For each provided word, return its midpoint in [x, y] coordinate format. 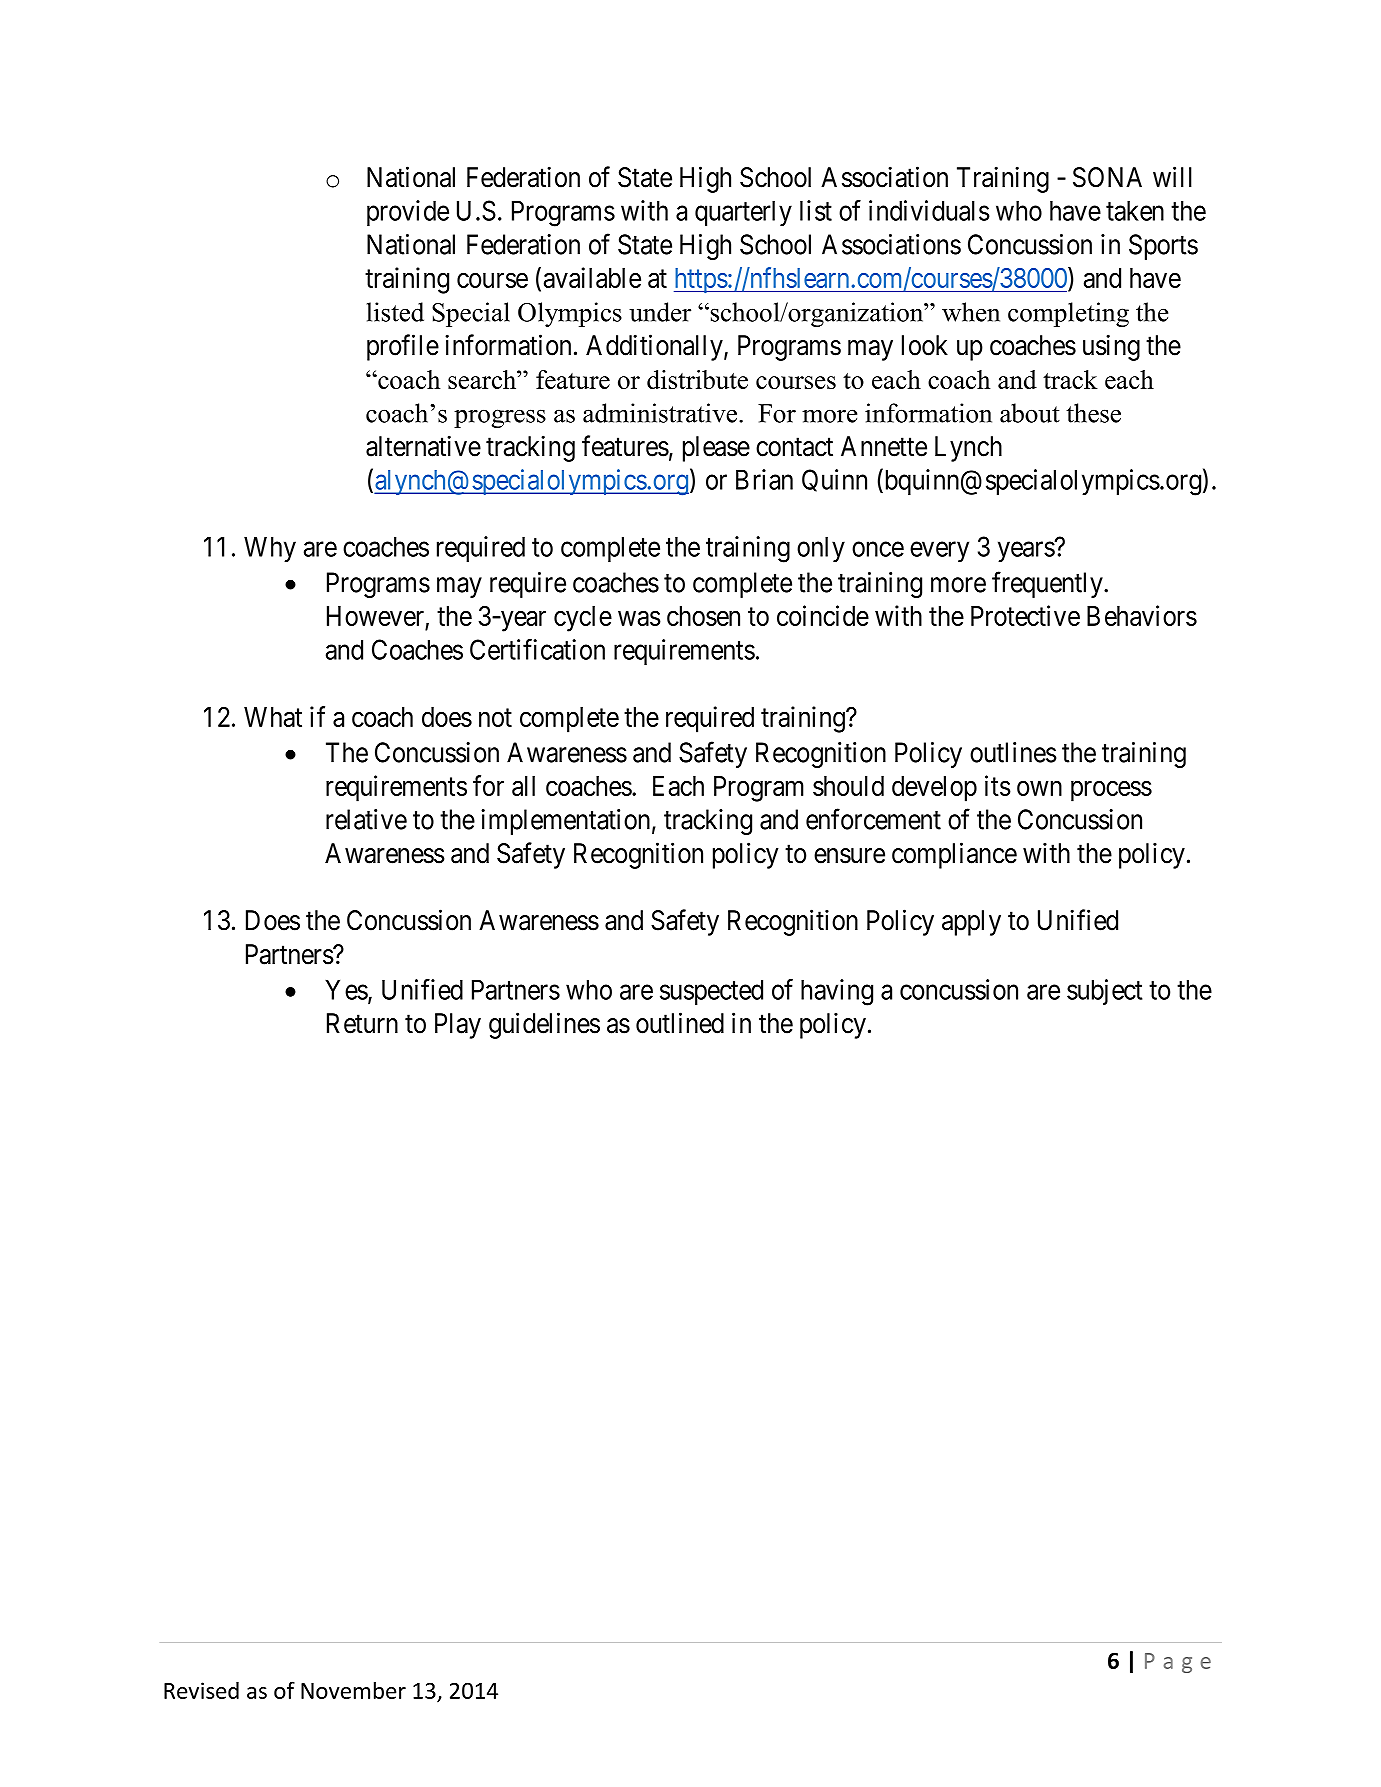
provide [408, 213]
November [353, 1690]
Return [362, 1023]
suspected [711, 992]
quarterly [743, 213]
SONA [1107, 177]
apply [971, 923]
